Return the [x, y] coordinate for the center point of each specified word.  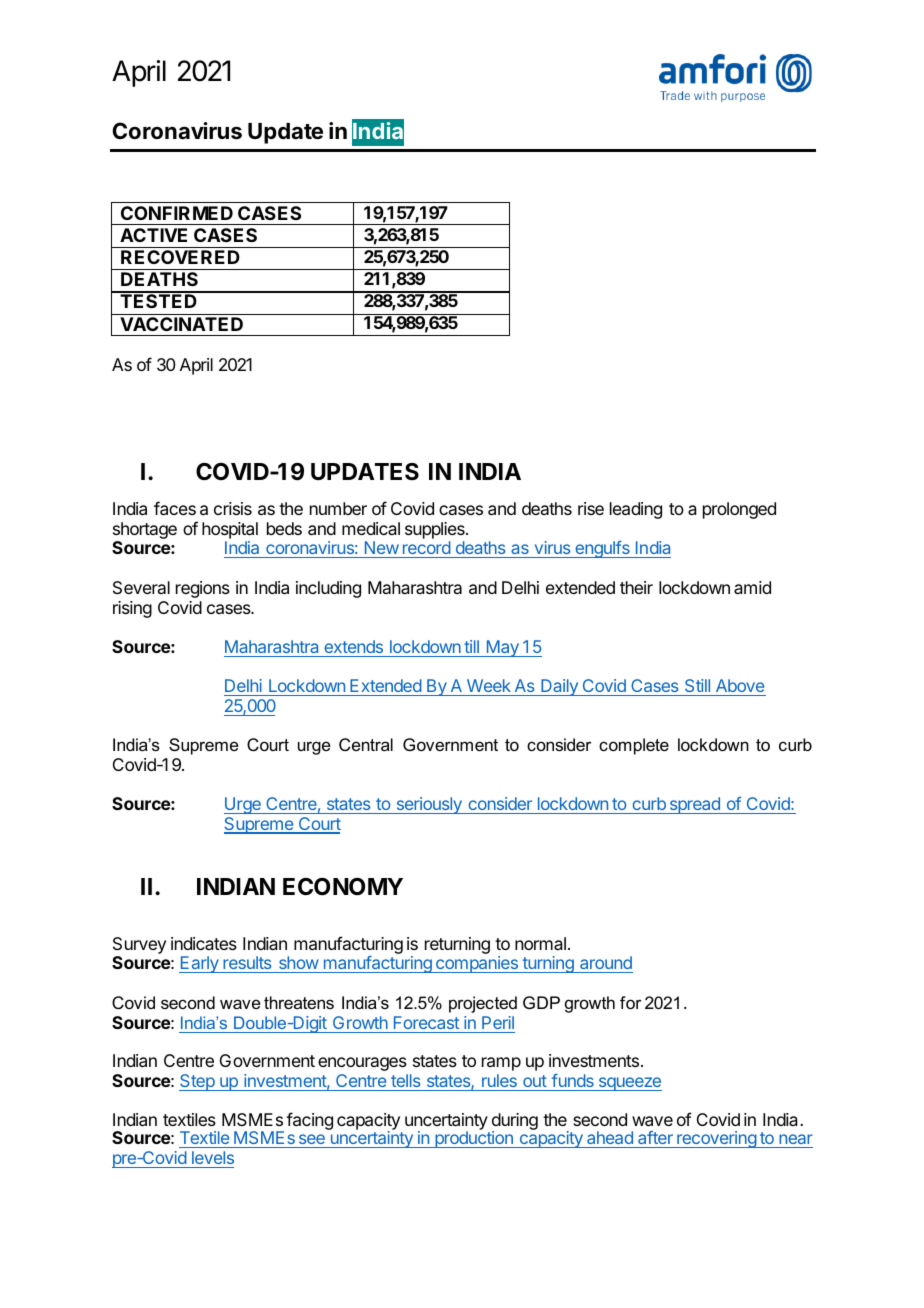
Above [740, 685]
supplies [436, 530]
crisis [233, 508]
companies [477, 964]
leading [636, 510]
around [605, 964]
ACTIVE [153, 235]
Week [489, 685]
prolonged [739, 510]
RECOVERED [180, 257]
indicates [204, 943]
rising [132, 609]
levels [213, 1157]
